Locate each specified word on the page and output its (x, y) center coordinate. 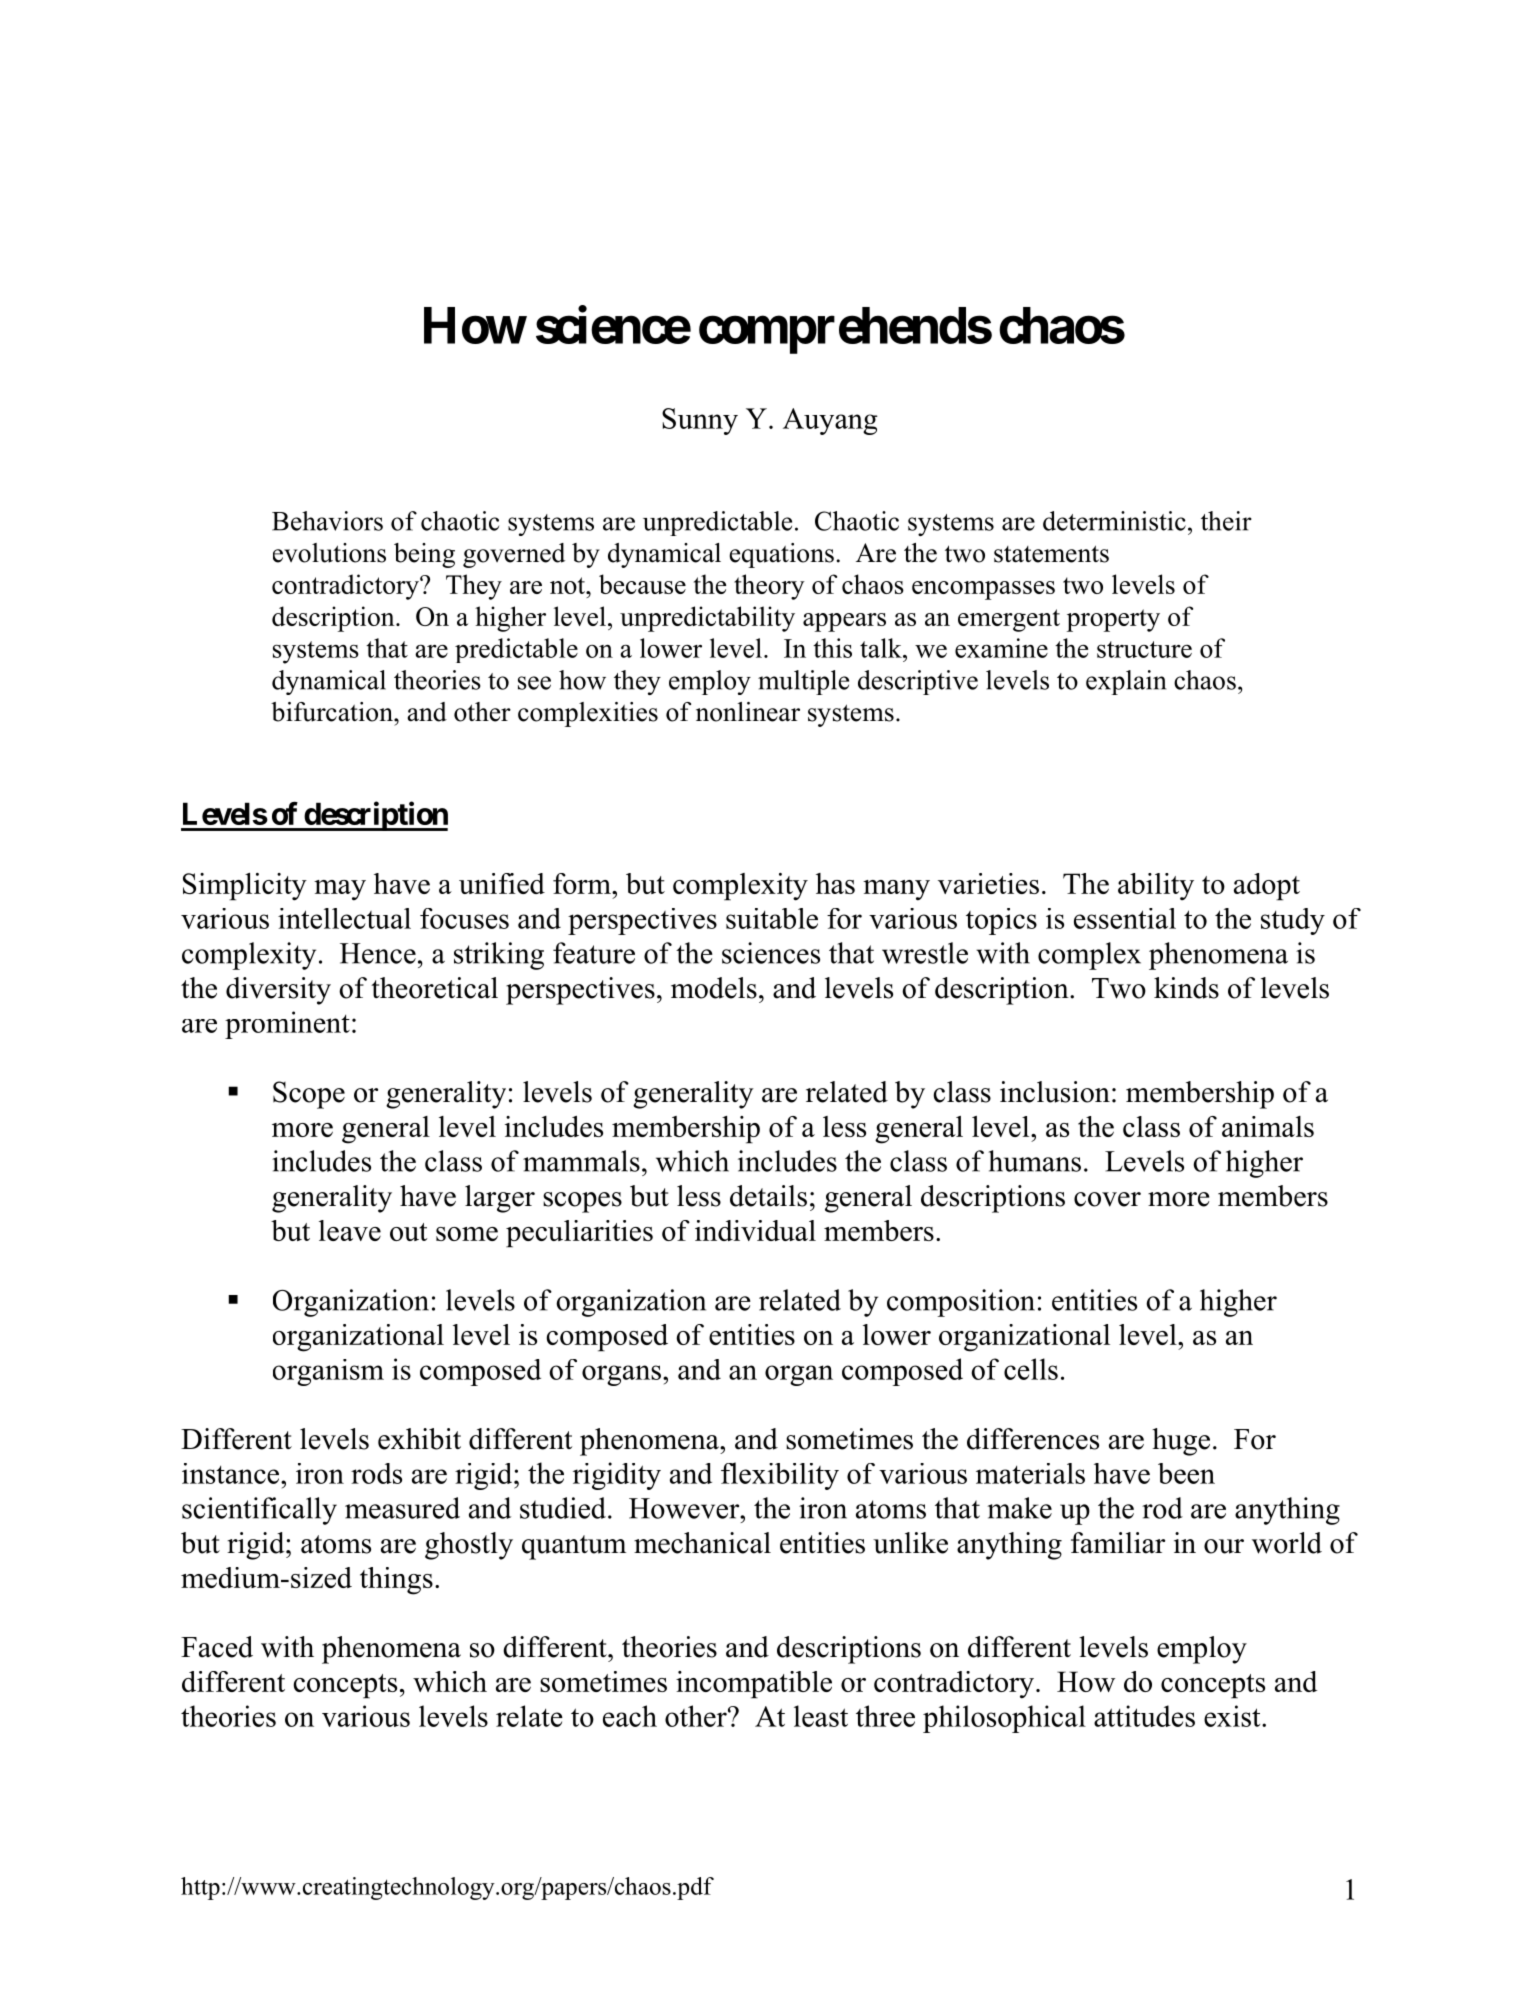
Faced (217, 1647)
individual (755, 1230)
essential (1125, 918)
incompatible (754, 1685)
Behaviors (327, 521)
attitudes (1144, 1716)
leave (350, 1230)
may (340, 890)
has (835, 883)
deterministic (1114, 521)
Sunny (700, 421)
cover (1107, 1199)
